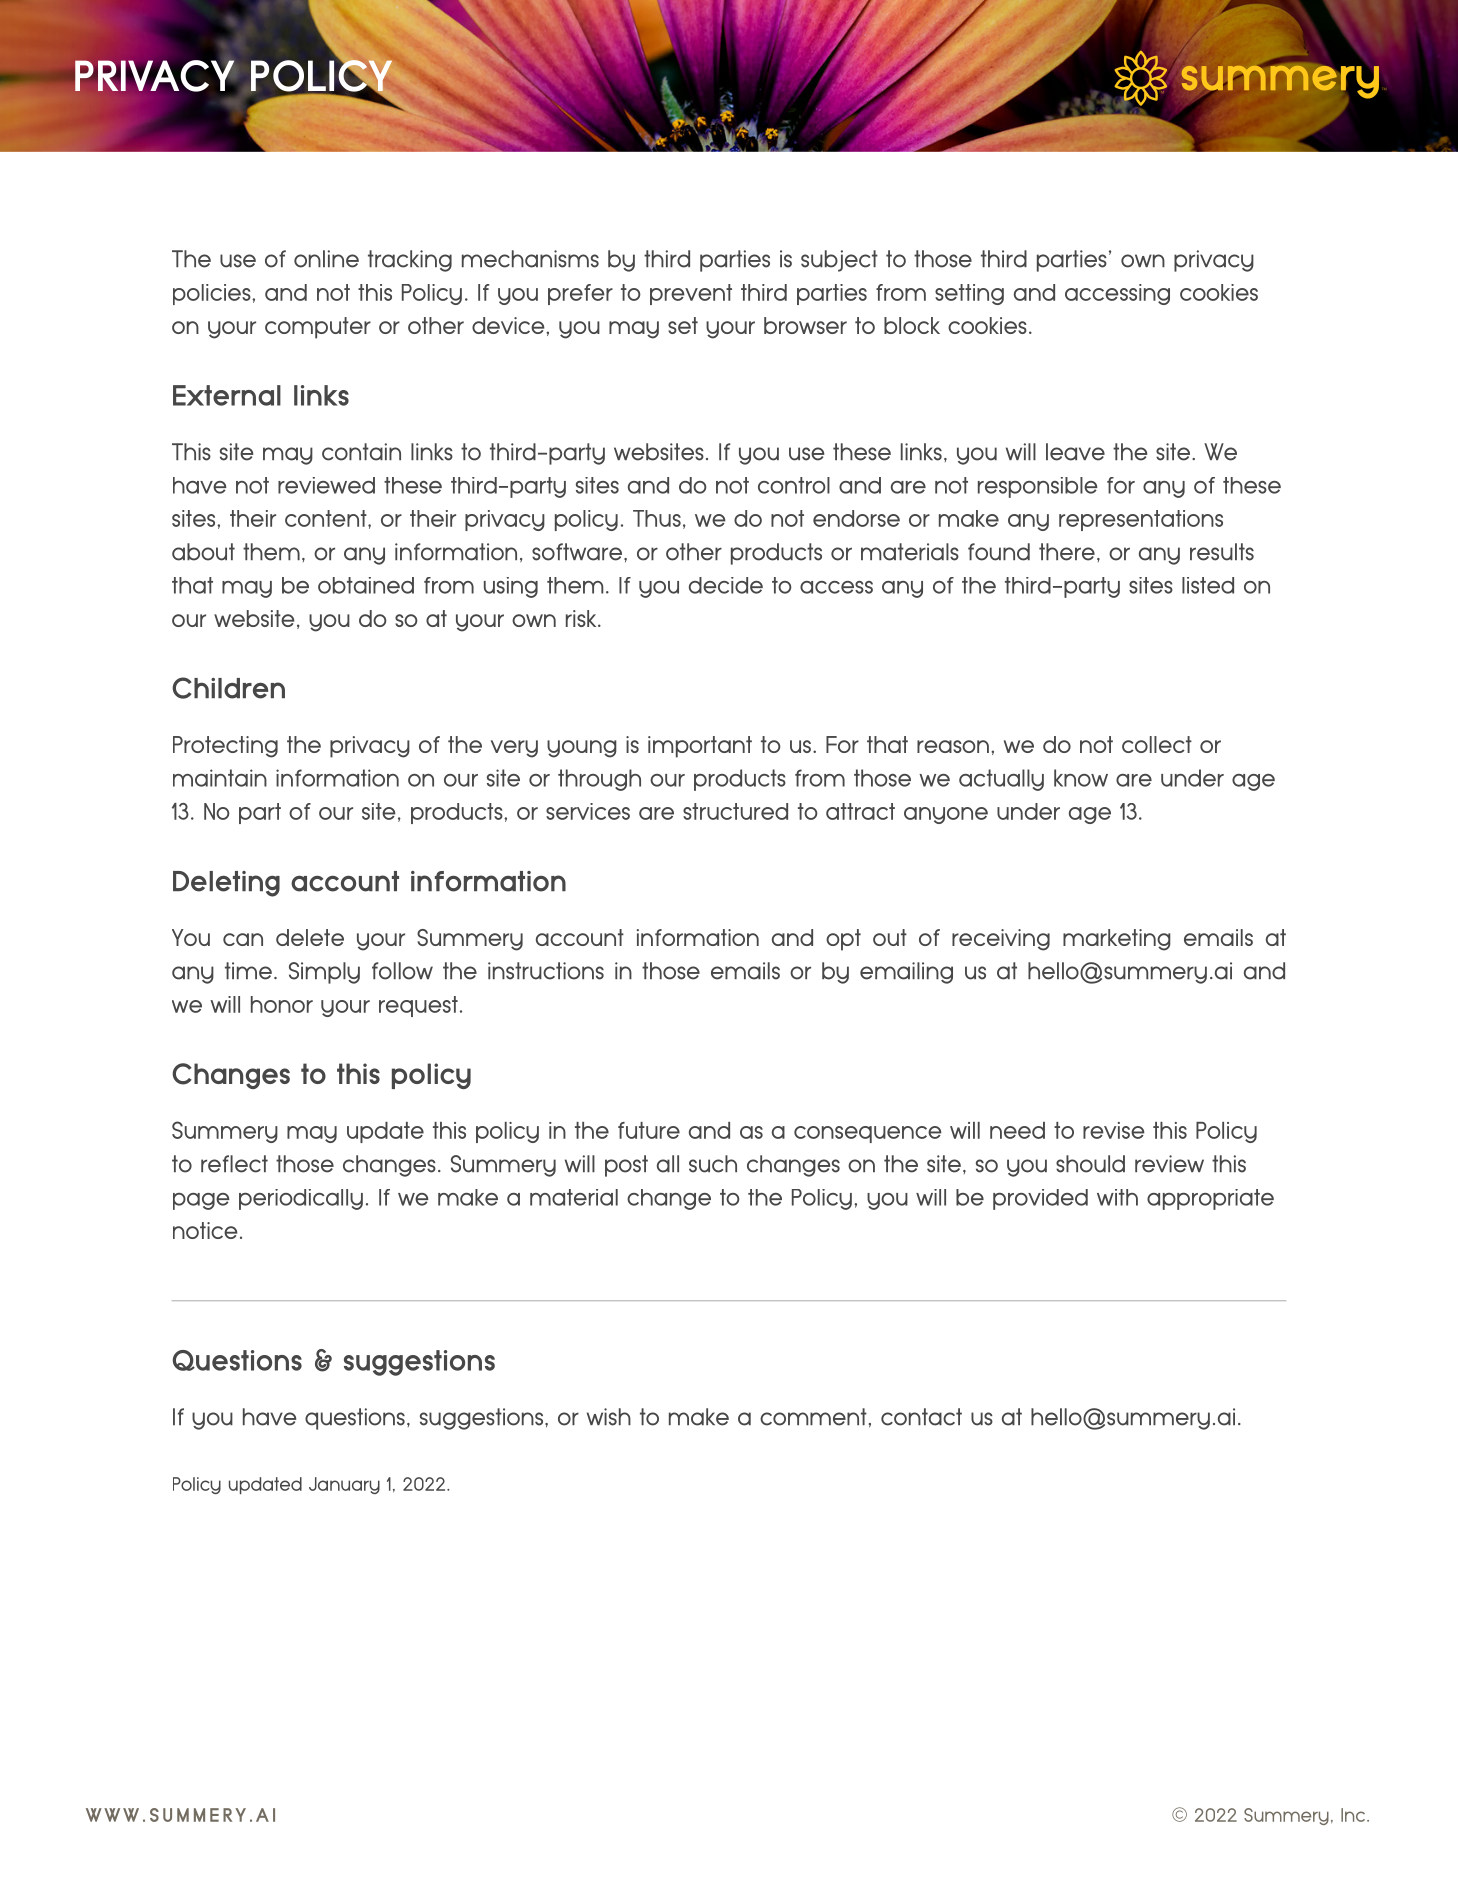  I want to click on January, so click(344, 1485).
